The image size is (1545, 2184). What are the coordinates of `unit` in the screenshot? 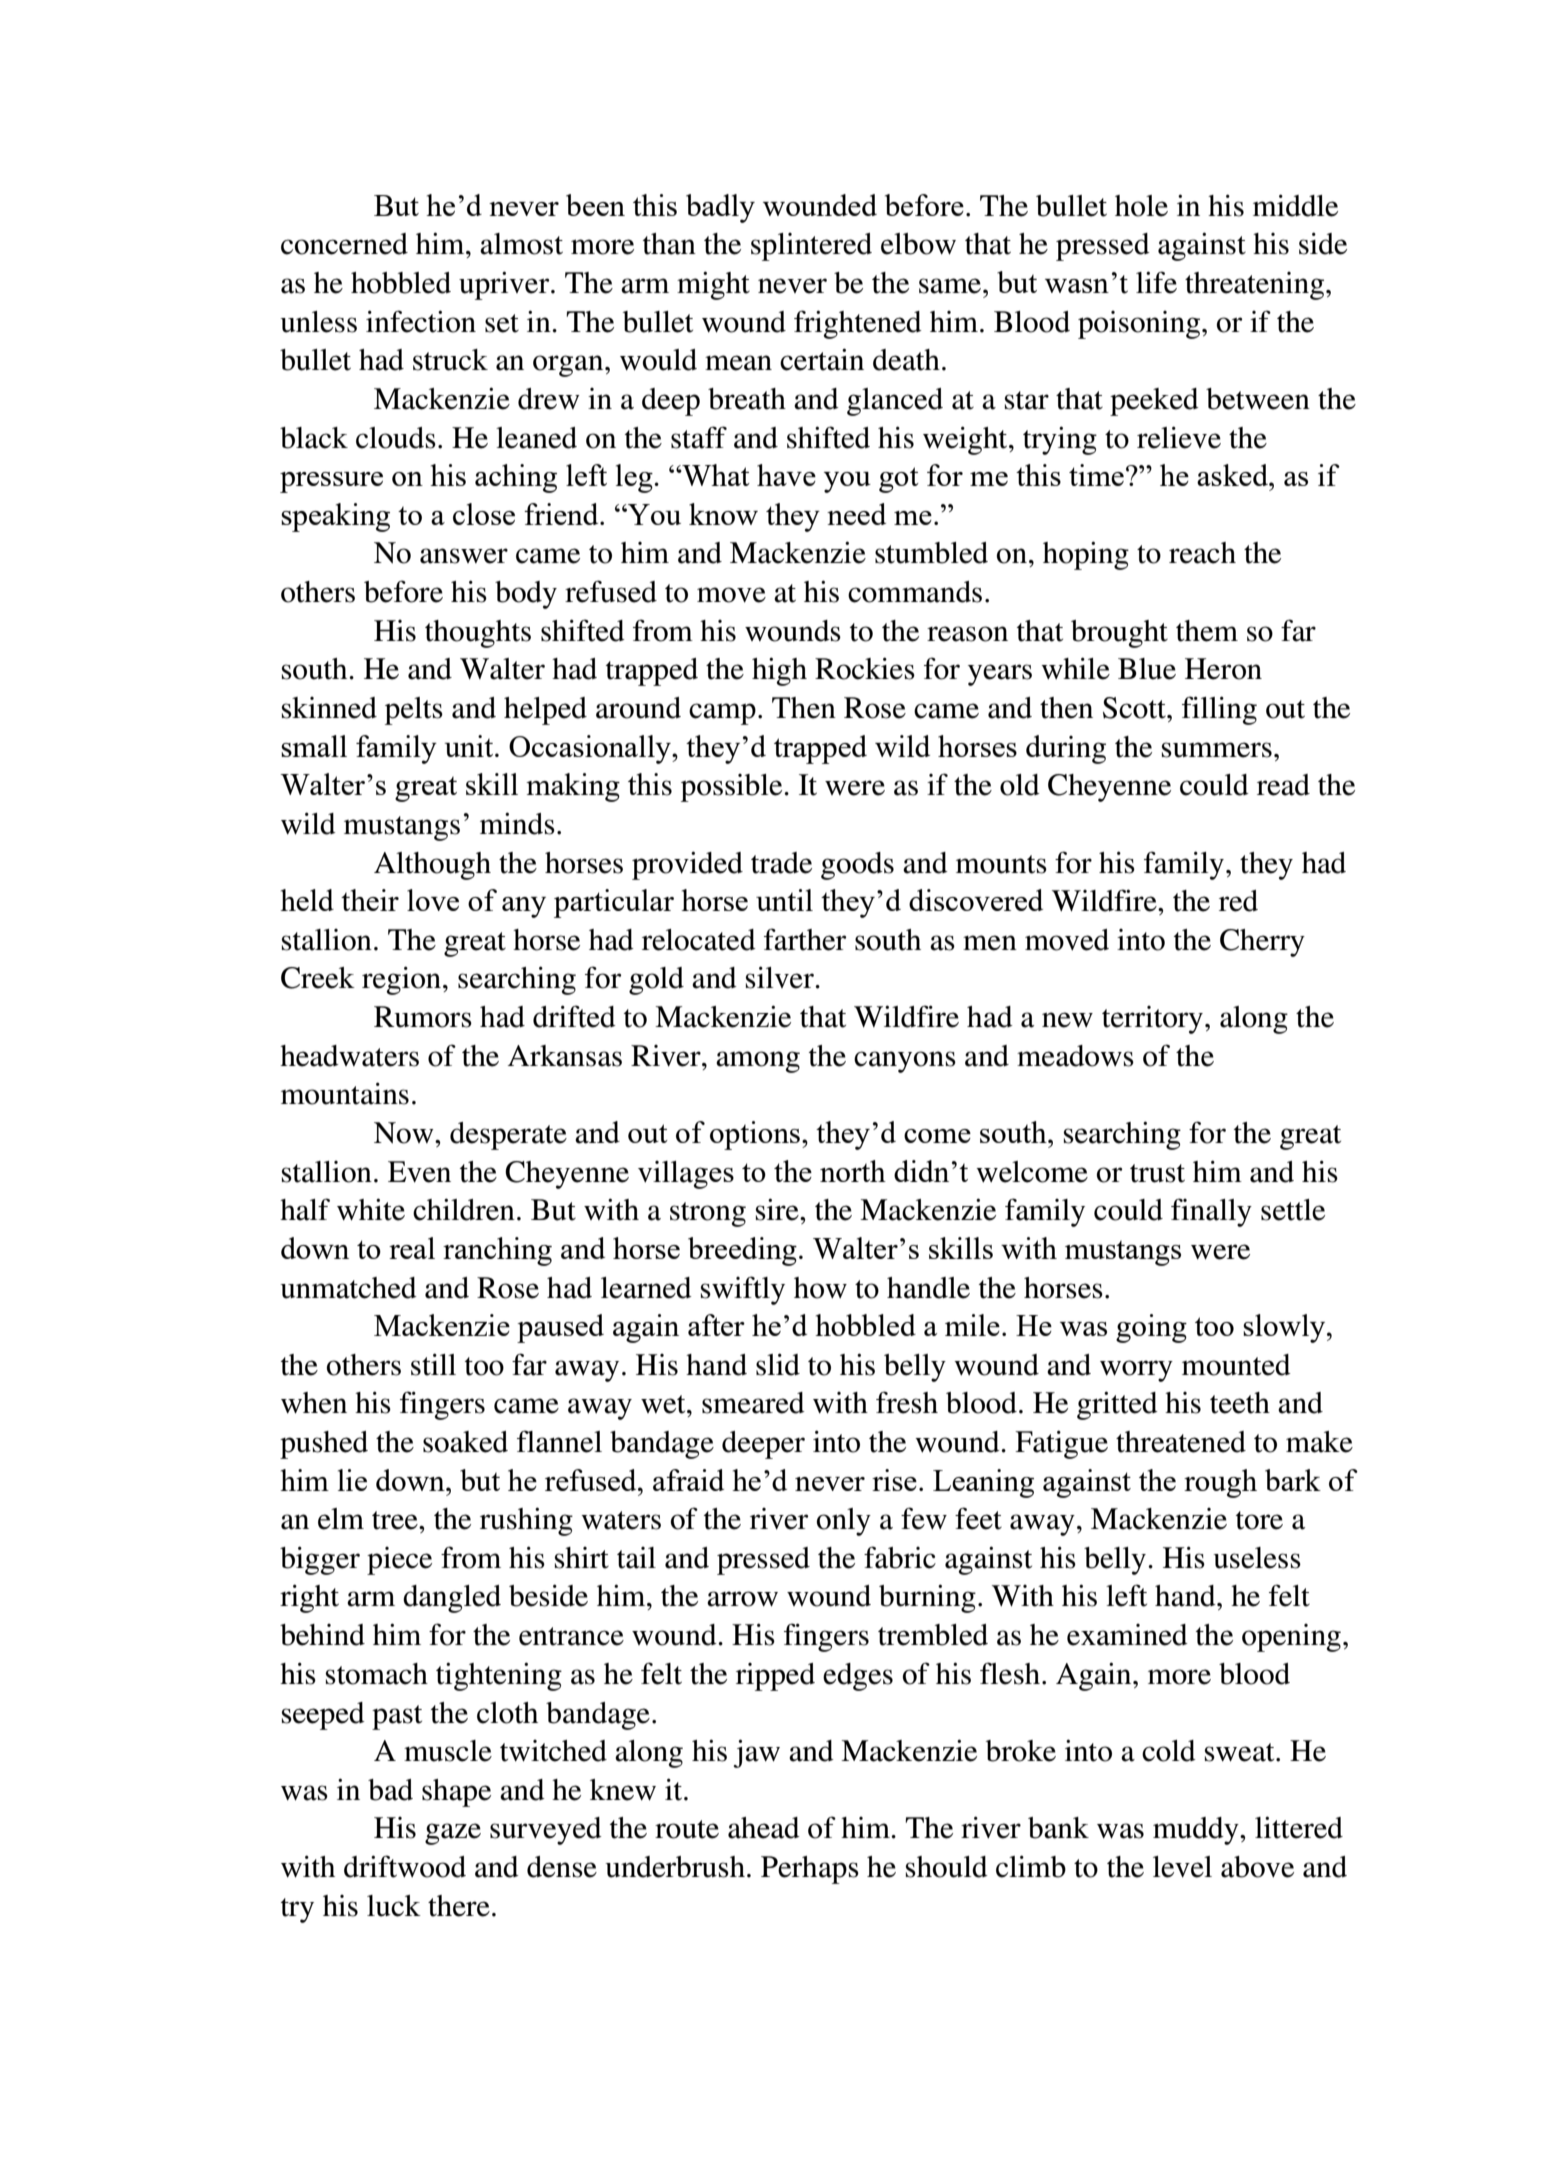 It's located at (470, 746).
